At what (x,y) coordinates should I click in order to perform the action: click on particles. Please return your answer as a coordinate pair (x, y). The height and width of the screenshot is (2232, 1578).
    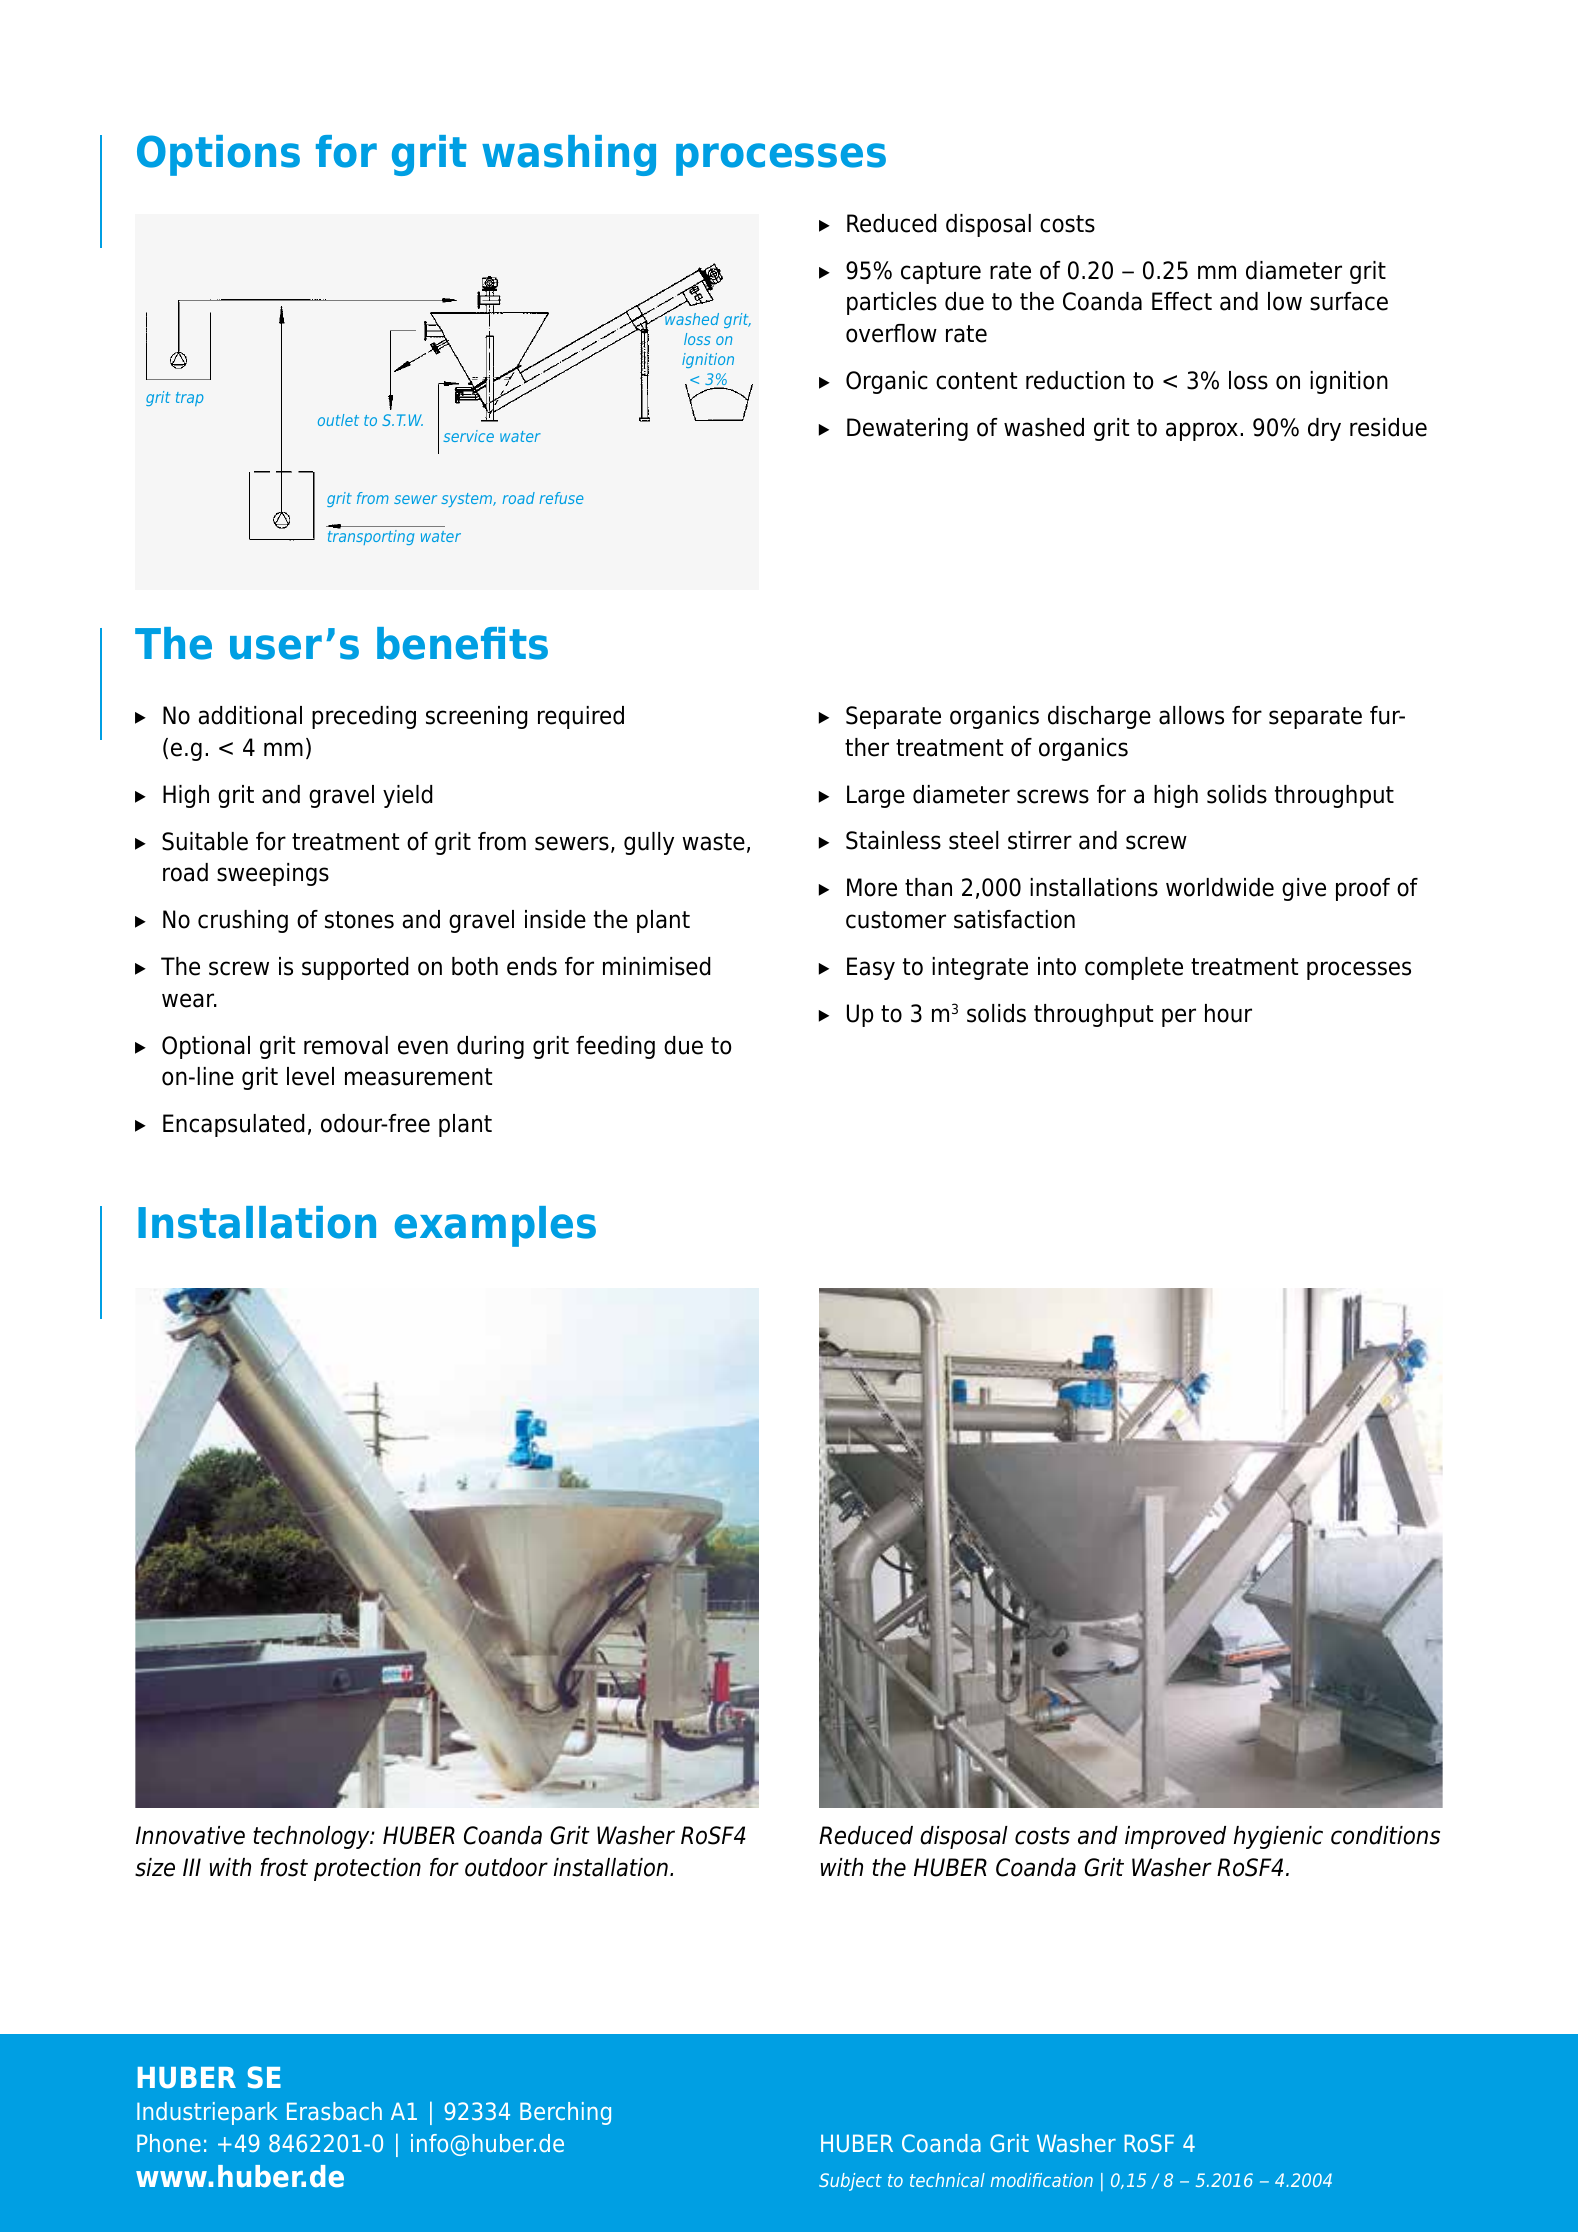
    Looking at the image, I should click on (892, 303).
